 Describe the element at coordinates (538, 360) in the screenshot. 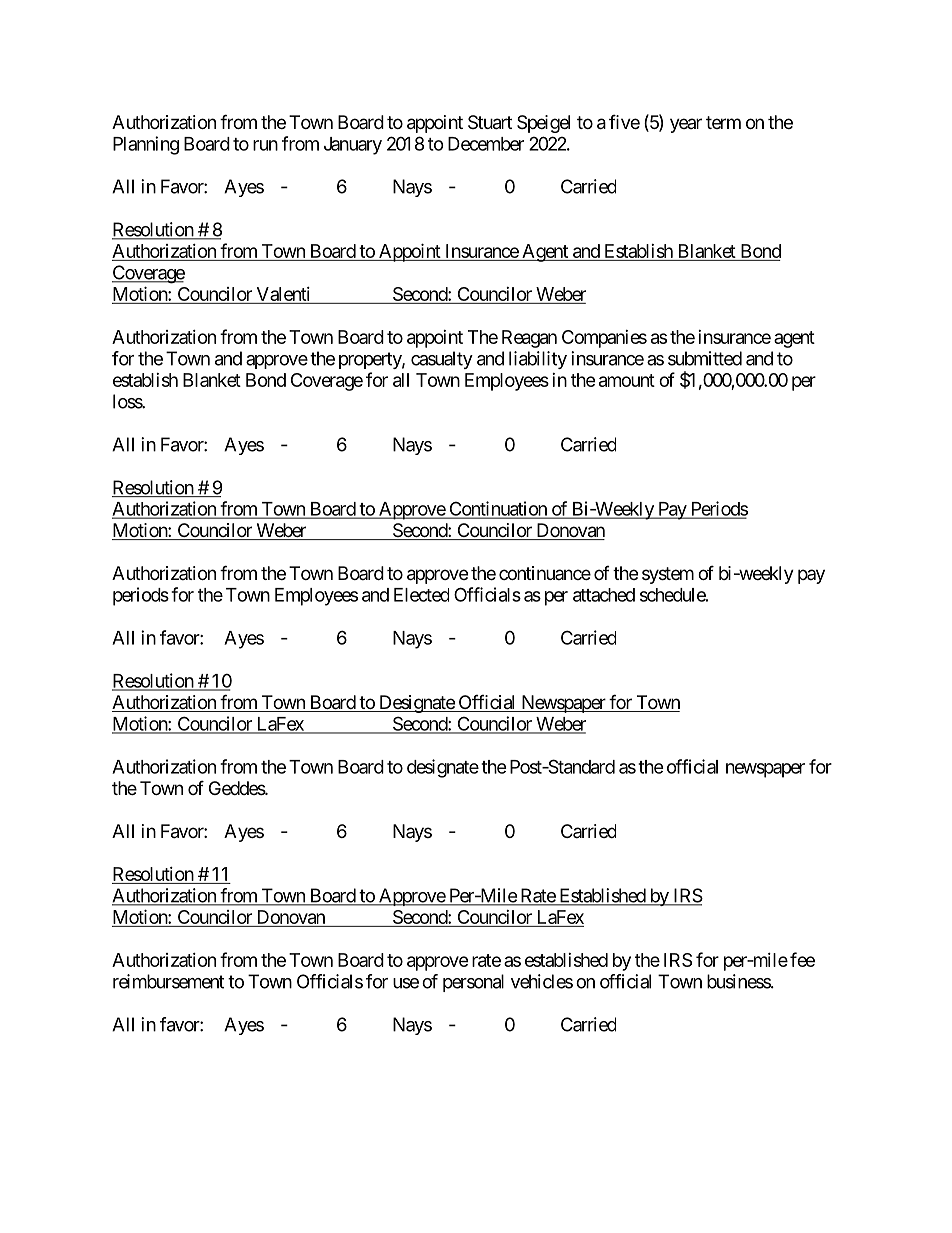

I see `liability` at that location.
